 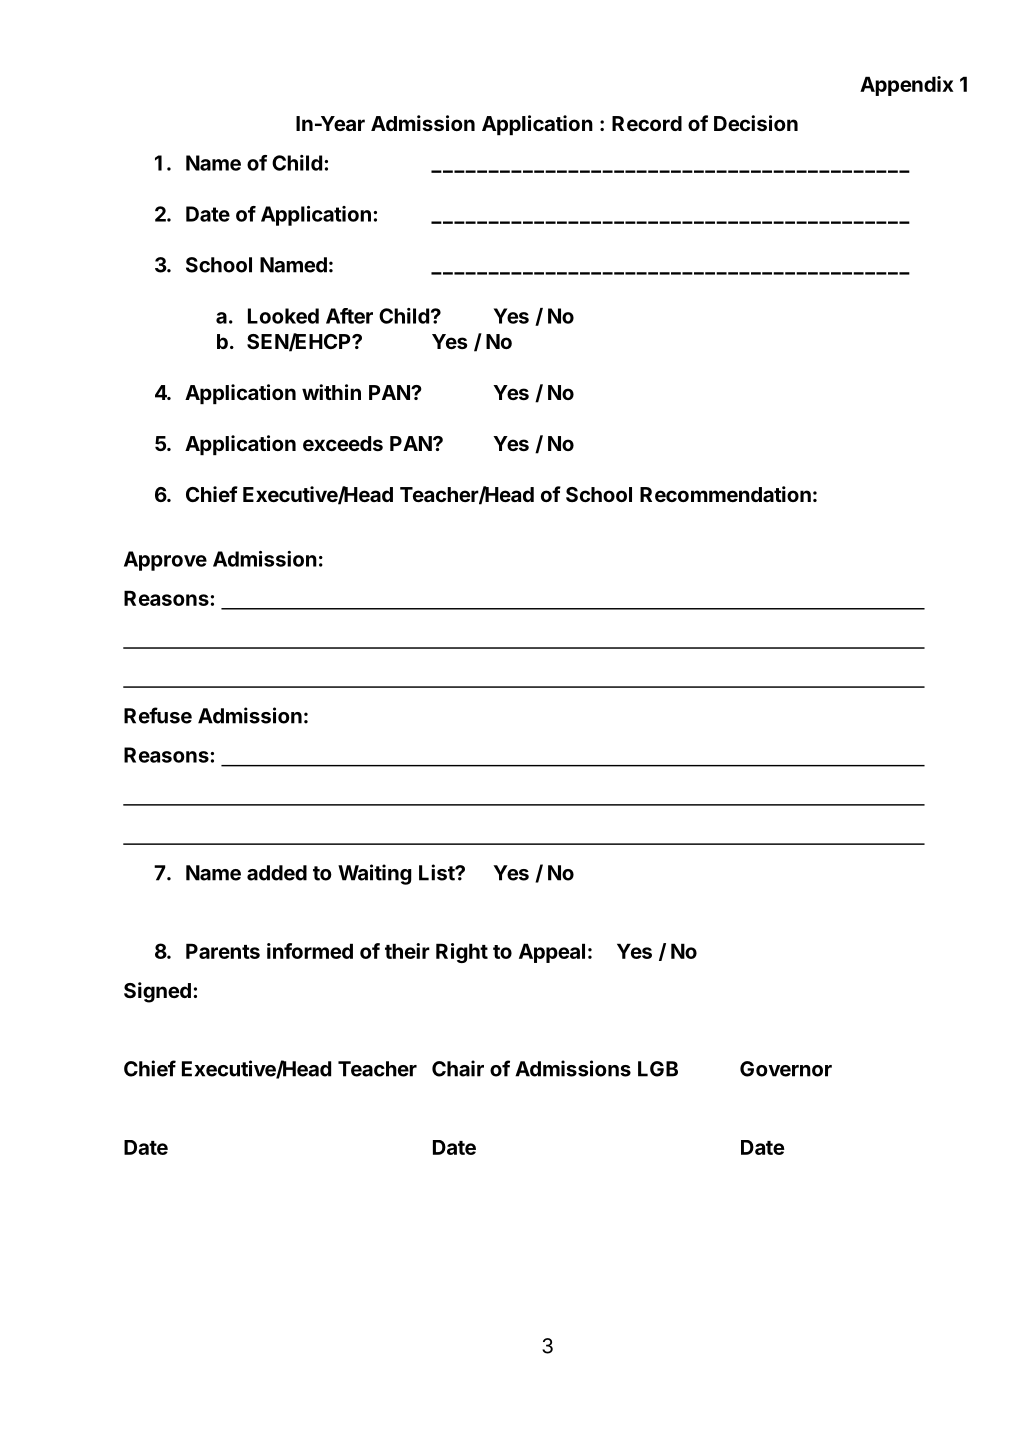 I want to click on Looked, so click(x=283, y=316).
